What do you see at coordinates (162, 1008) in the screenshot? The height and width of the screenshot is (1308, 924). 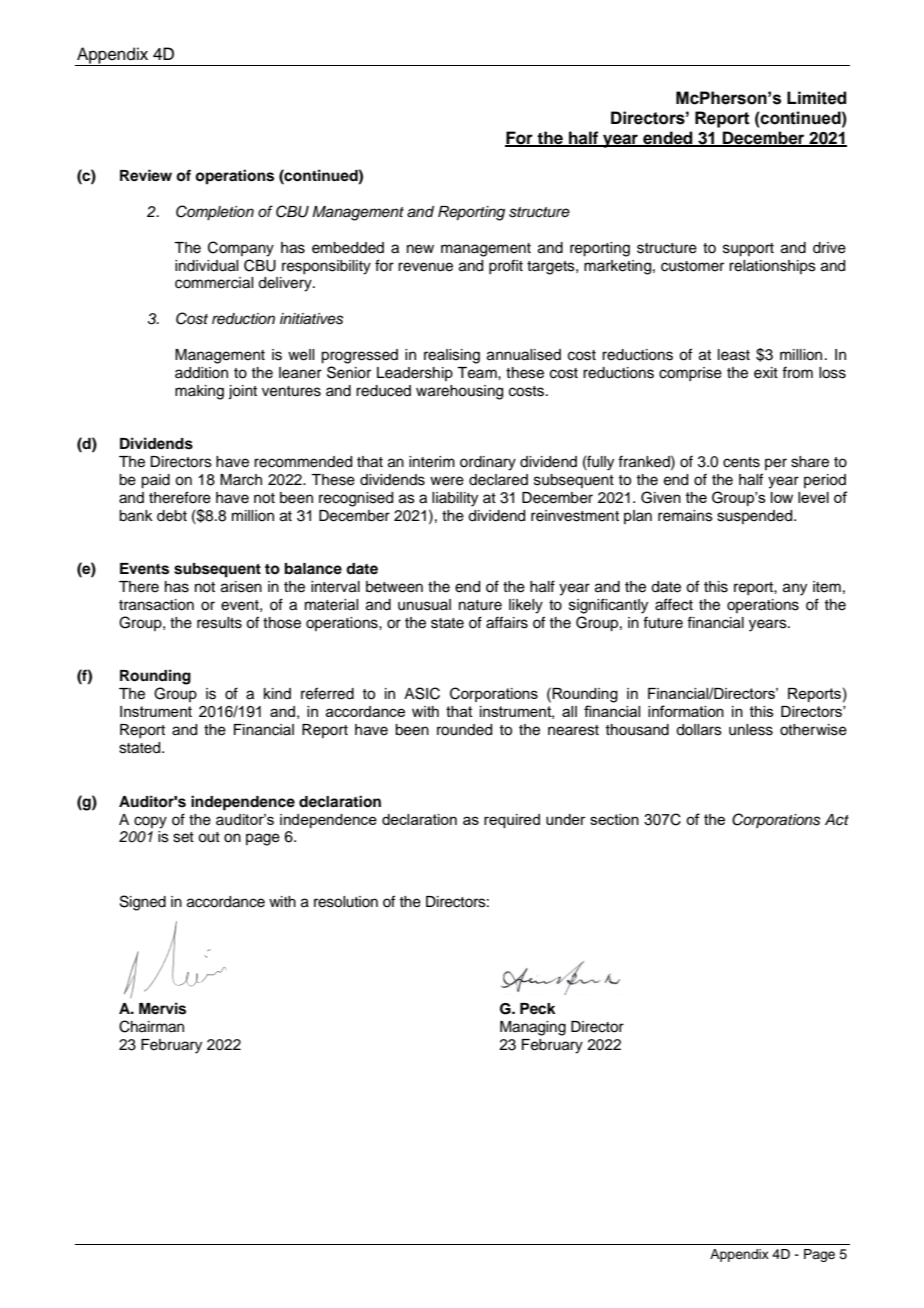 I see `Mervis` at bounding box center [162, 1008].
